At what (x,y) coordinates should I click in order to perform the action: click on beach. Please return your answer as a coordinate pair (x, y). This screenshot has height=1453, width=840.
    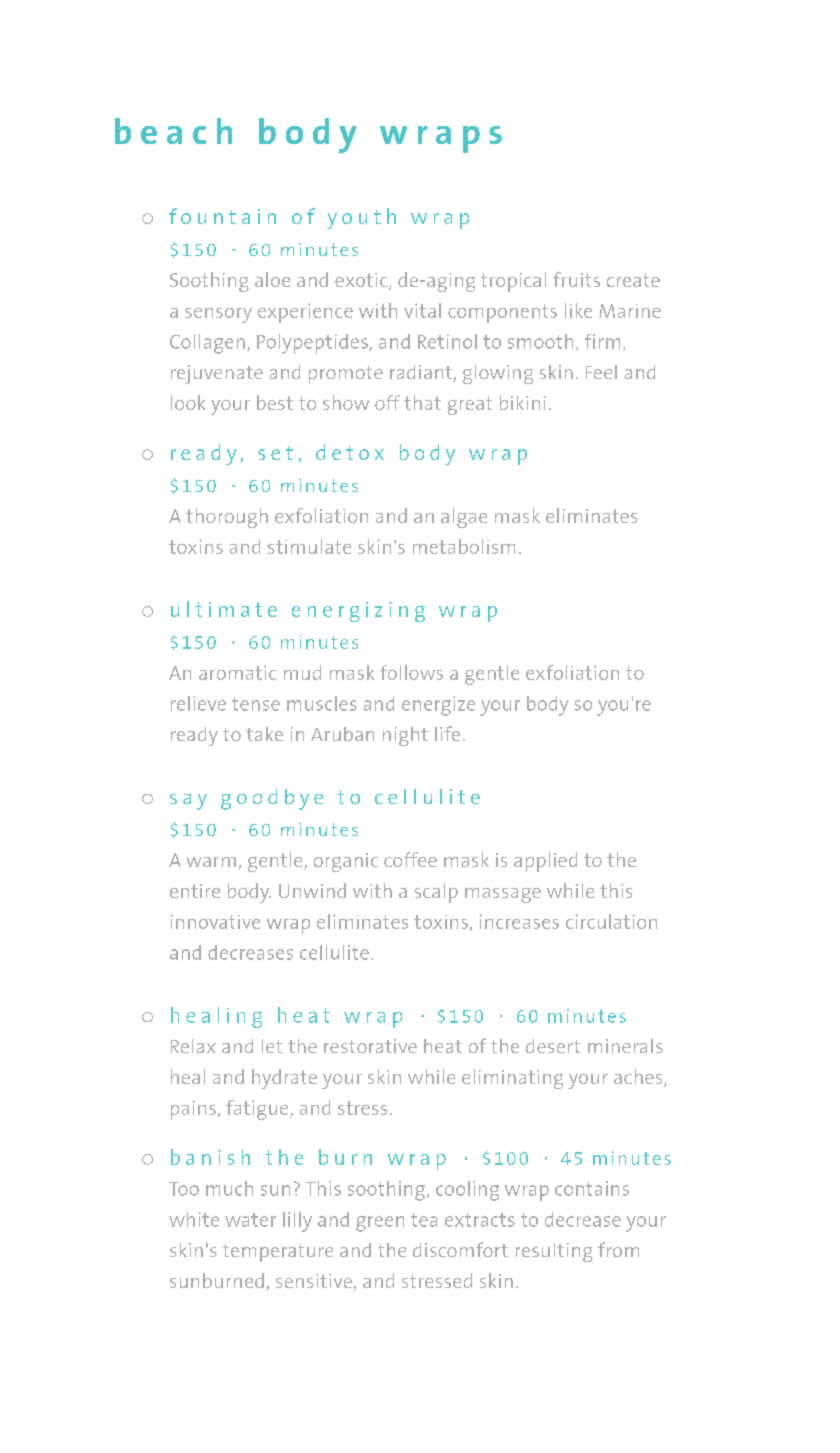
    Looking at the image, I should click on (173, 131).
